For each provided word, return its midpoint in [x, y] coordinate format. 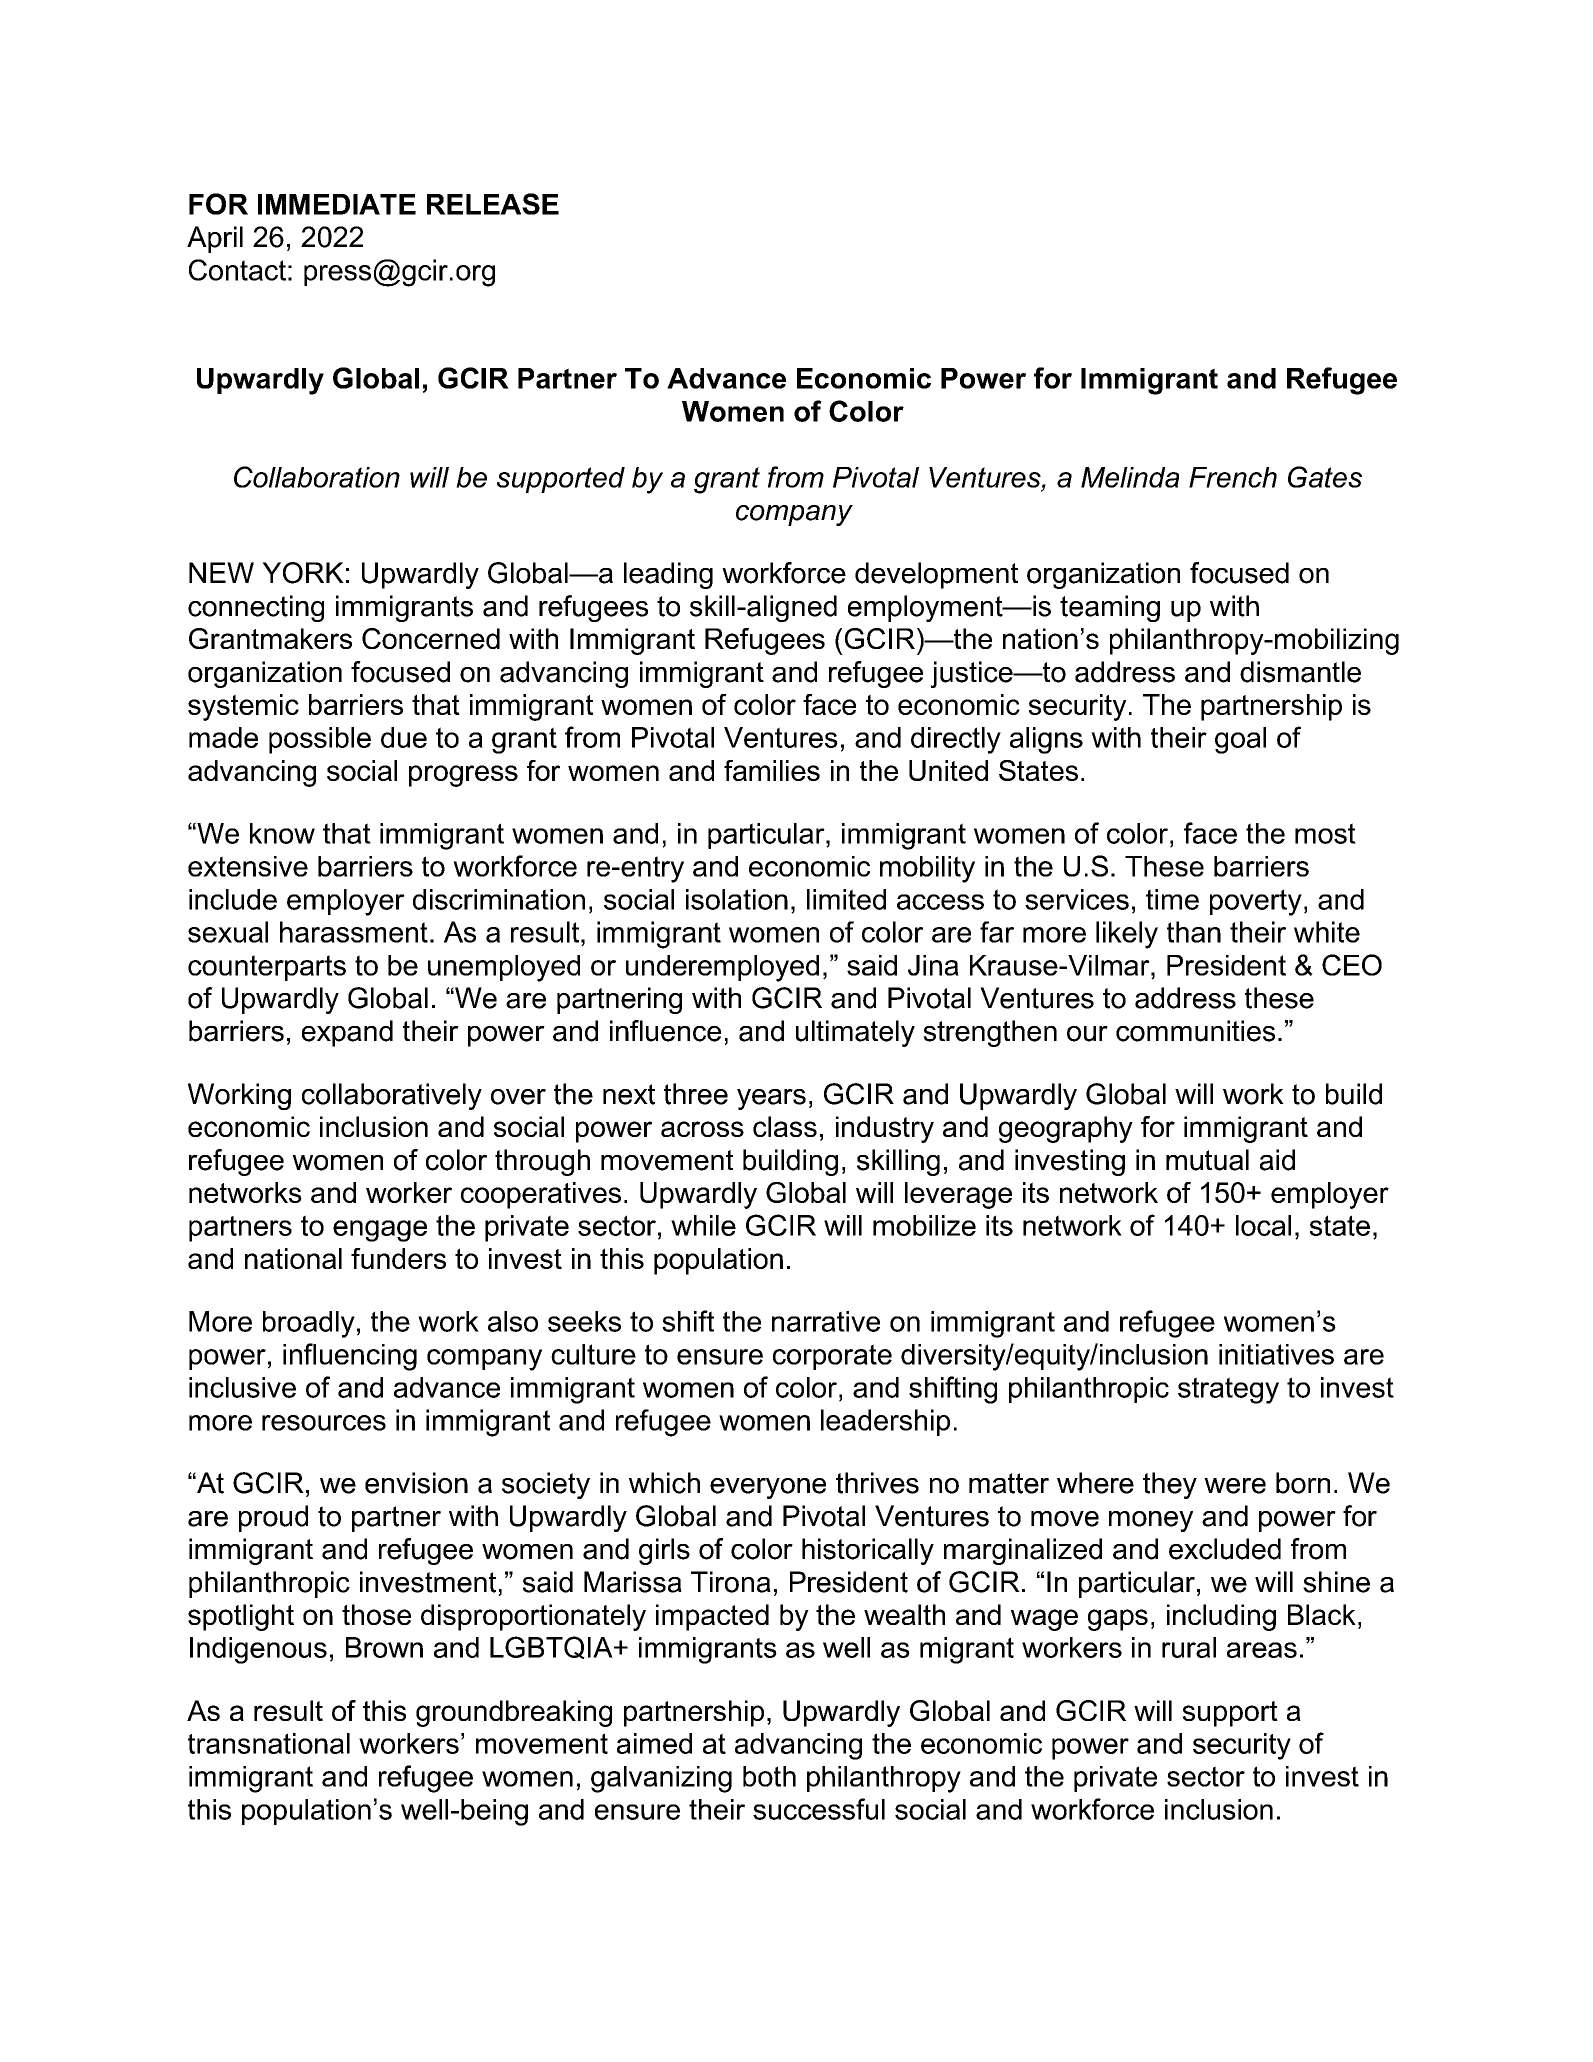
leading [668, 575]
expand [347, 1033]
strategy [1228, 1390]
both [769, 1776]
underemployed [722, 968]
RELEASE [493, 204]
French [1233, 477]
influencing [350, 1357]
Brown [384, 1647]
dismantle [1300, 672]
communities [1195, 1031]
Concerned [431, 638]
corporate [832, 1357]
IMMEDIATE [337, 204]
